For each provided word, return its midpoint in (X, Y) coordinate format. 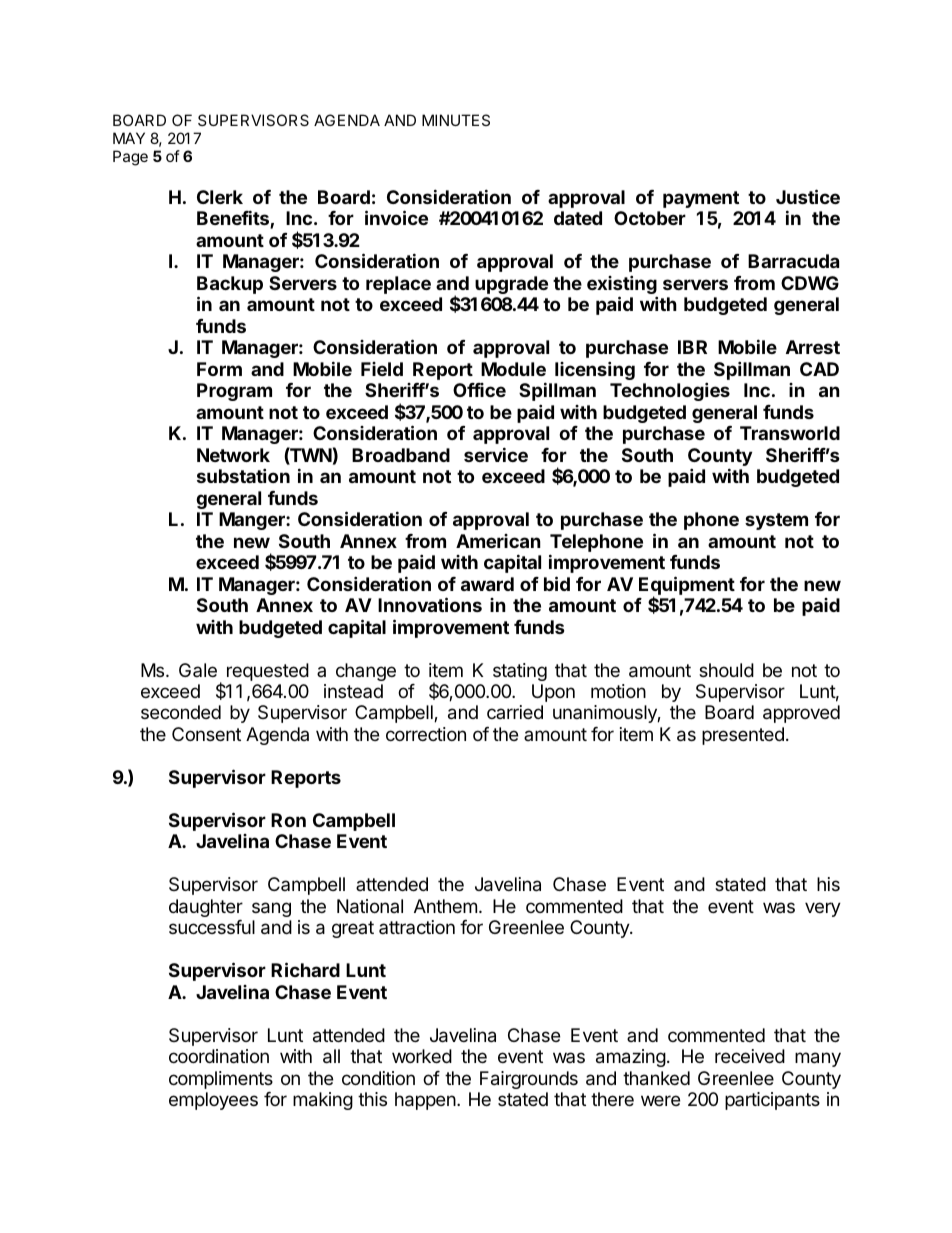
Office (479, 390)
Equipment (687, 586)
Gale (198, 670)
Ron (288, 820)
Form (219, 369)
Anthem (445, 906)
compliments (221, 1080)
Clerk (220, 197)
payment (701, 199)
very (823, 909)
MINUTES (456, 120)
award (487, 584)
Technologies (670, 391)
